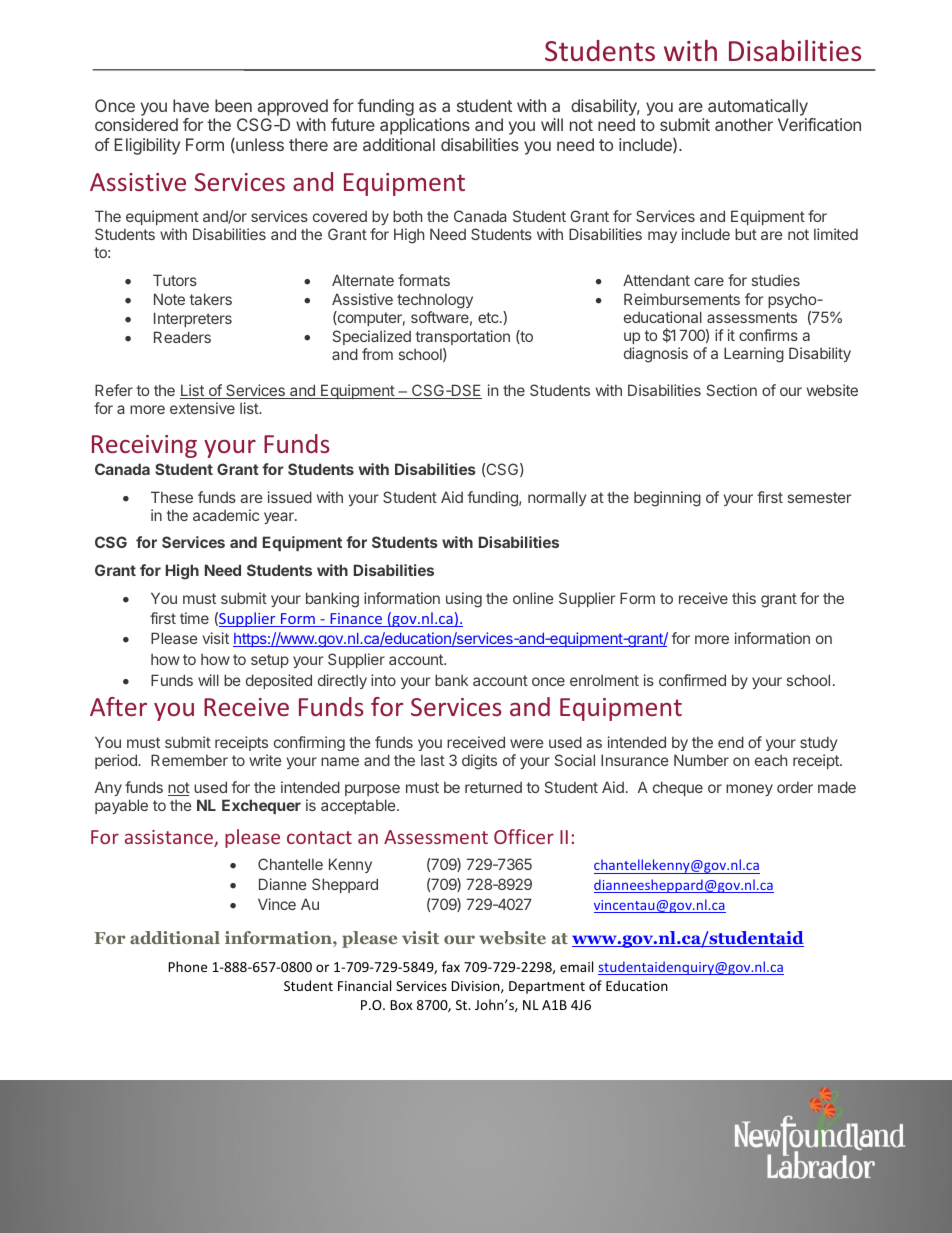 This page has width=952, height=1233. Describe the element at coordinates (425, 126) in the page. I see `applications` at that location.
